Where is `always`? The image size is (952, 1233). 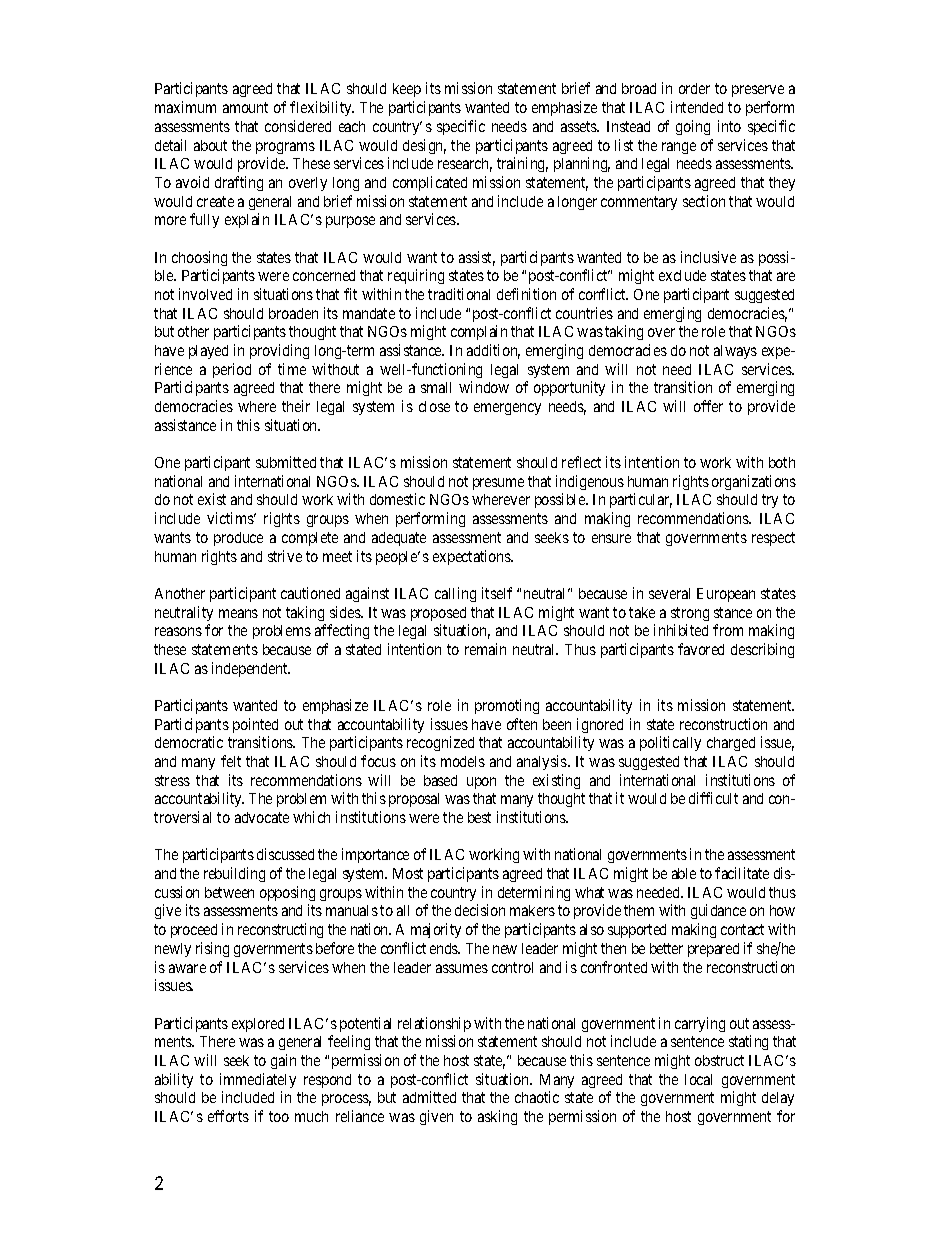 always is located at coordinates (735, 352).
